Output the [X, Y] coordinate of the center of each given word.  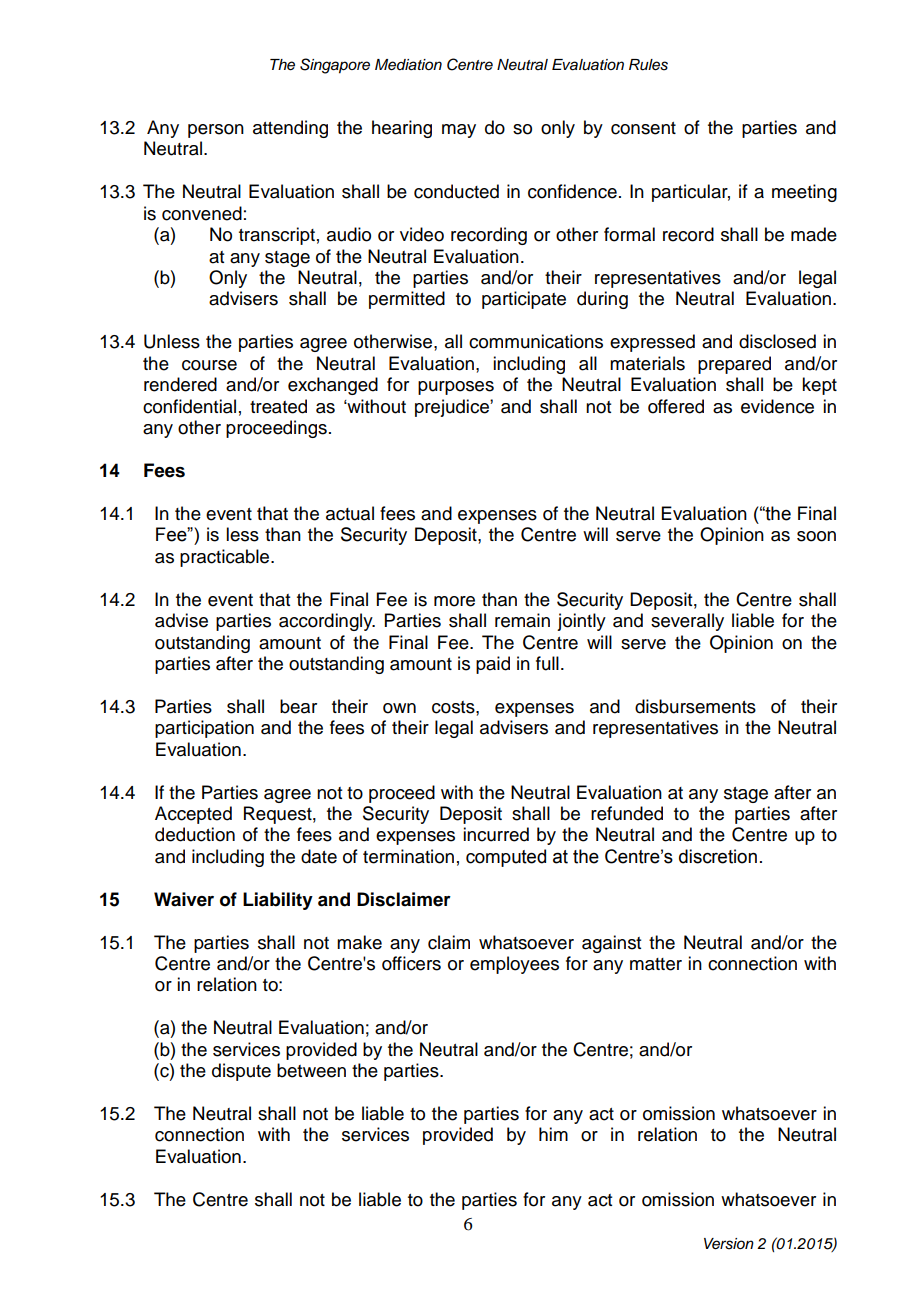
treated [278, 406]
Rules [648, 65]
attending [290, 129]
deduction [195, 834]
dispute [241, 1072]
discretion [718, 856]
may [459, 131]
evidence [777, 406]
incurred [496, 834]
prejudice [453, 408]
